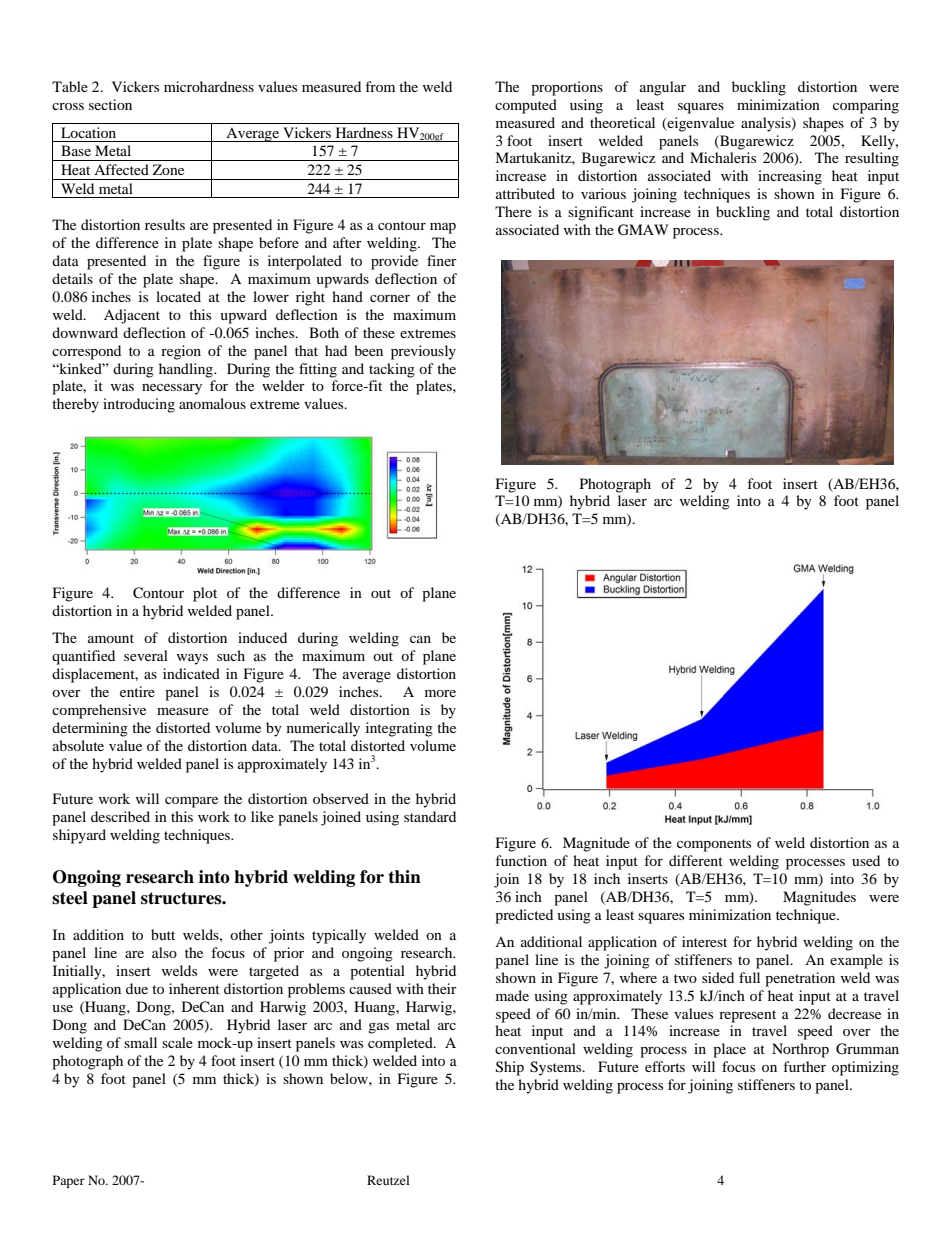 This screenshot has width=952, height=1233. I want to click on computed, so click(526, 106).
